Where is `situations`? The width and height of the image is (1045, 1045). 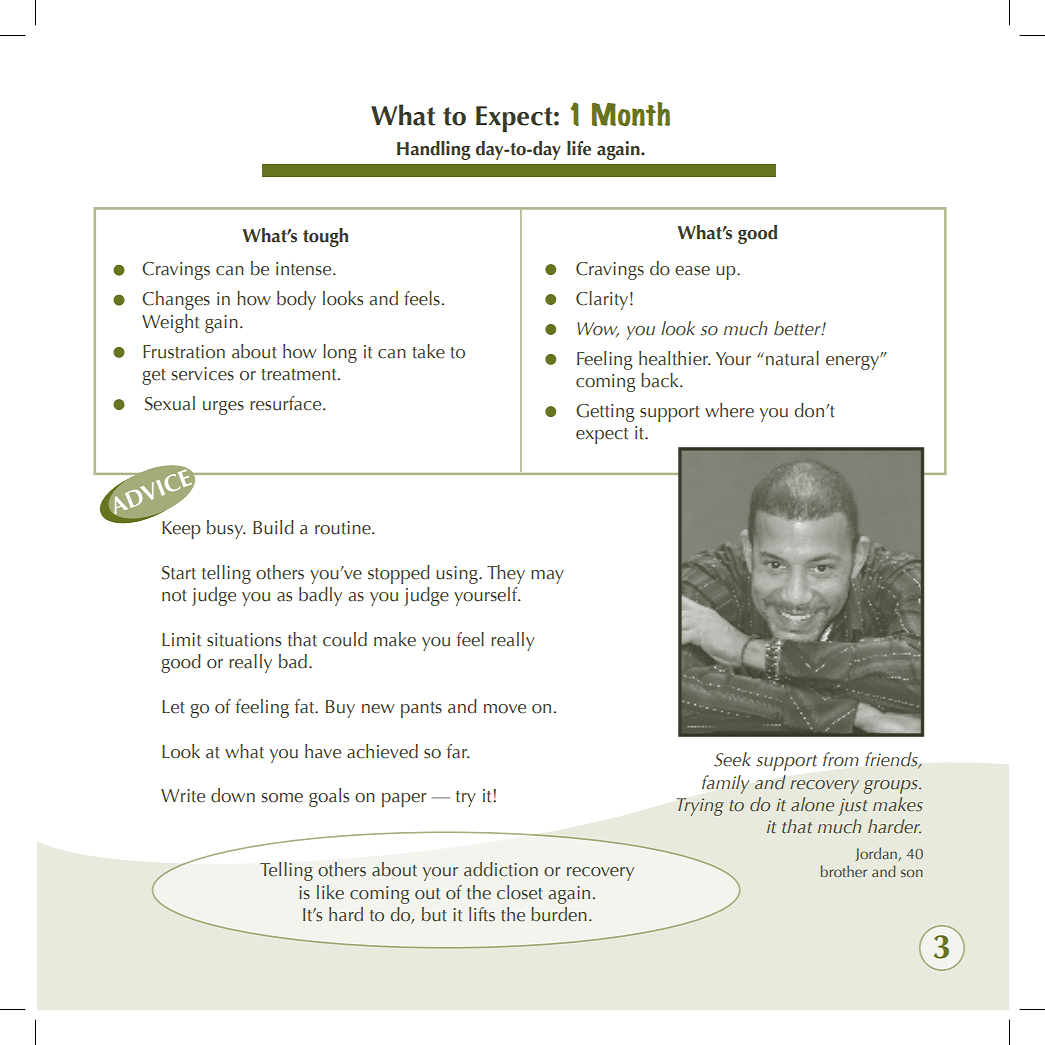
situations is located at coordinates (244, 640).
